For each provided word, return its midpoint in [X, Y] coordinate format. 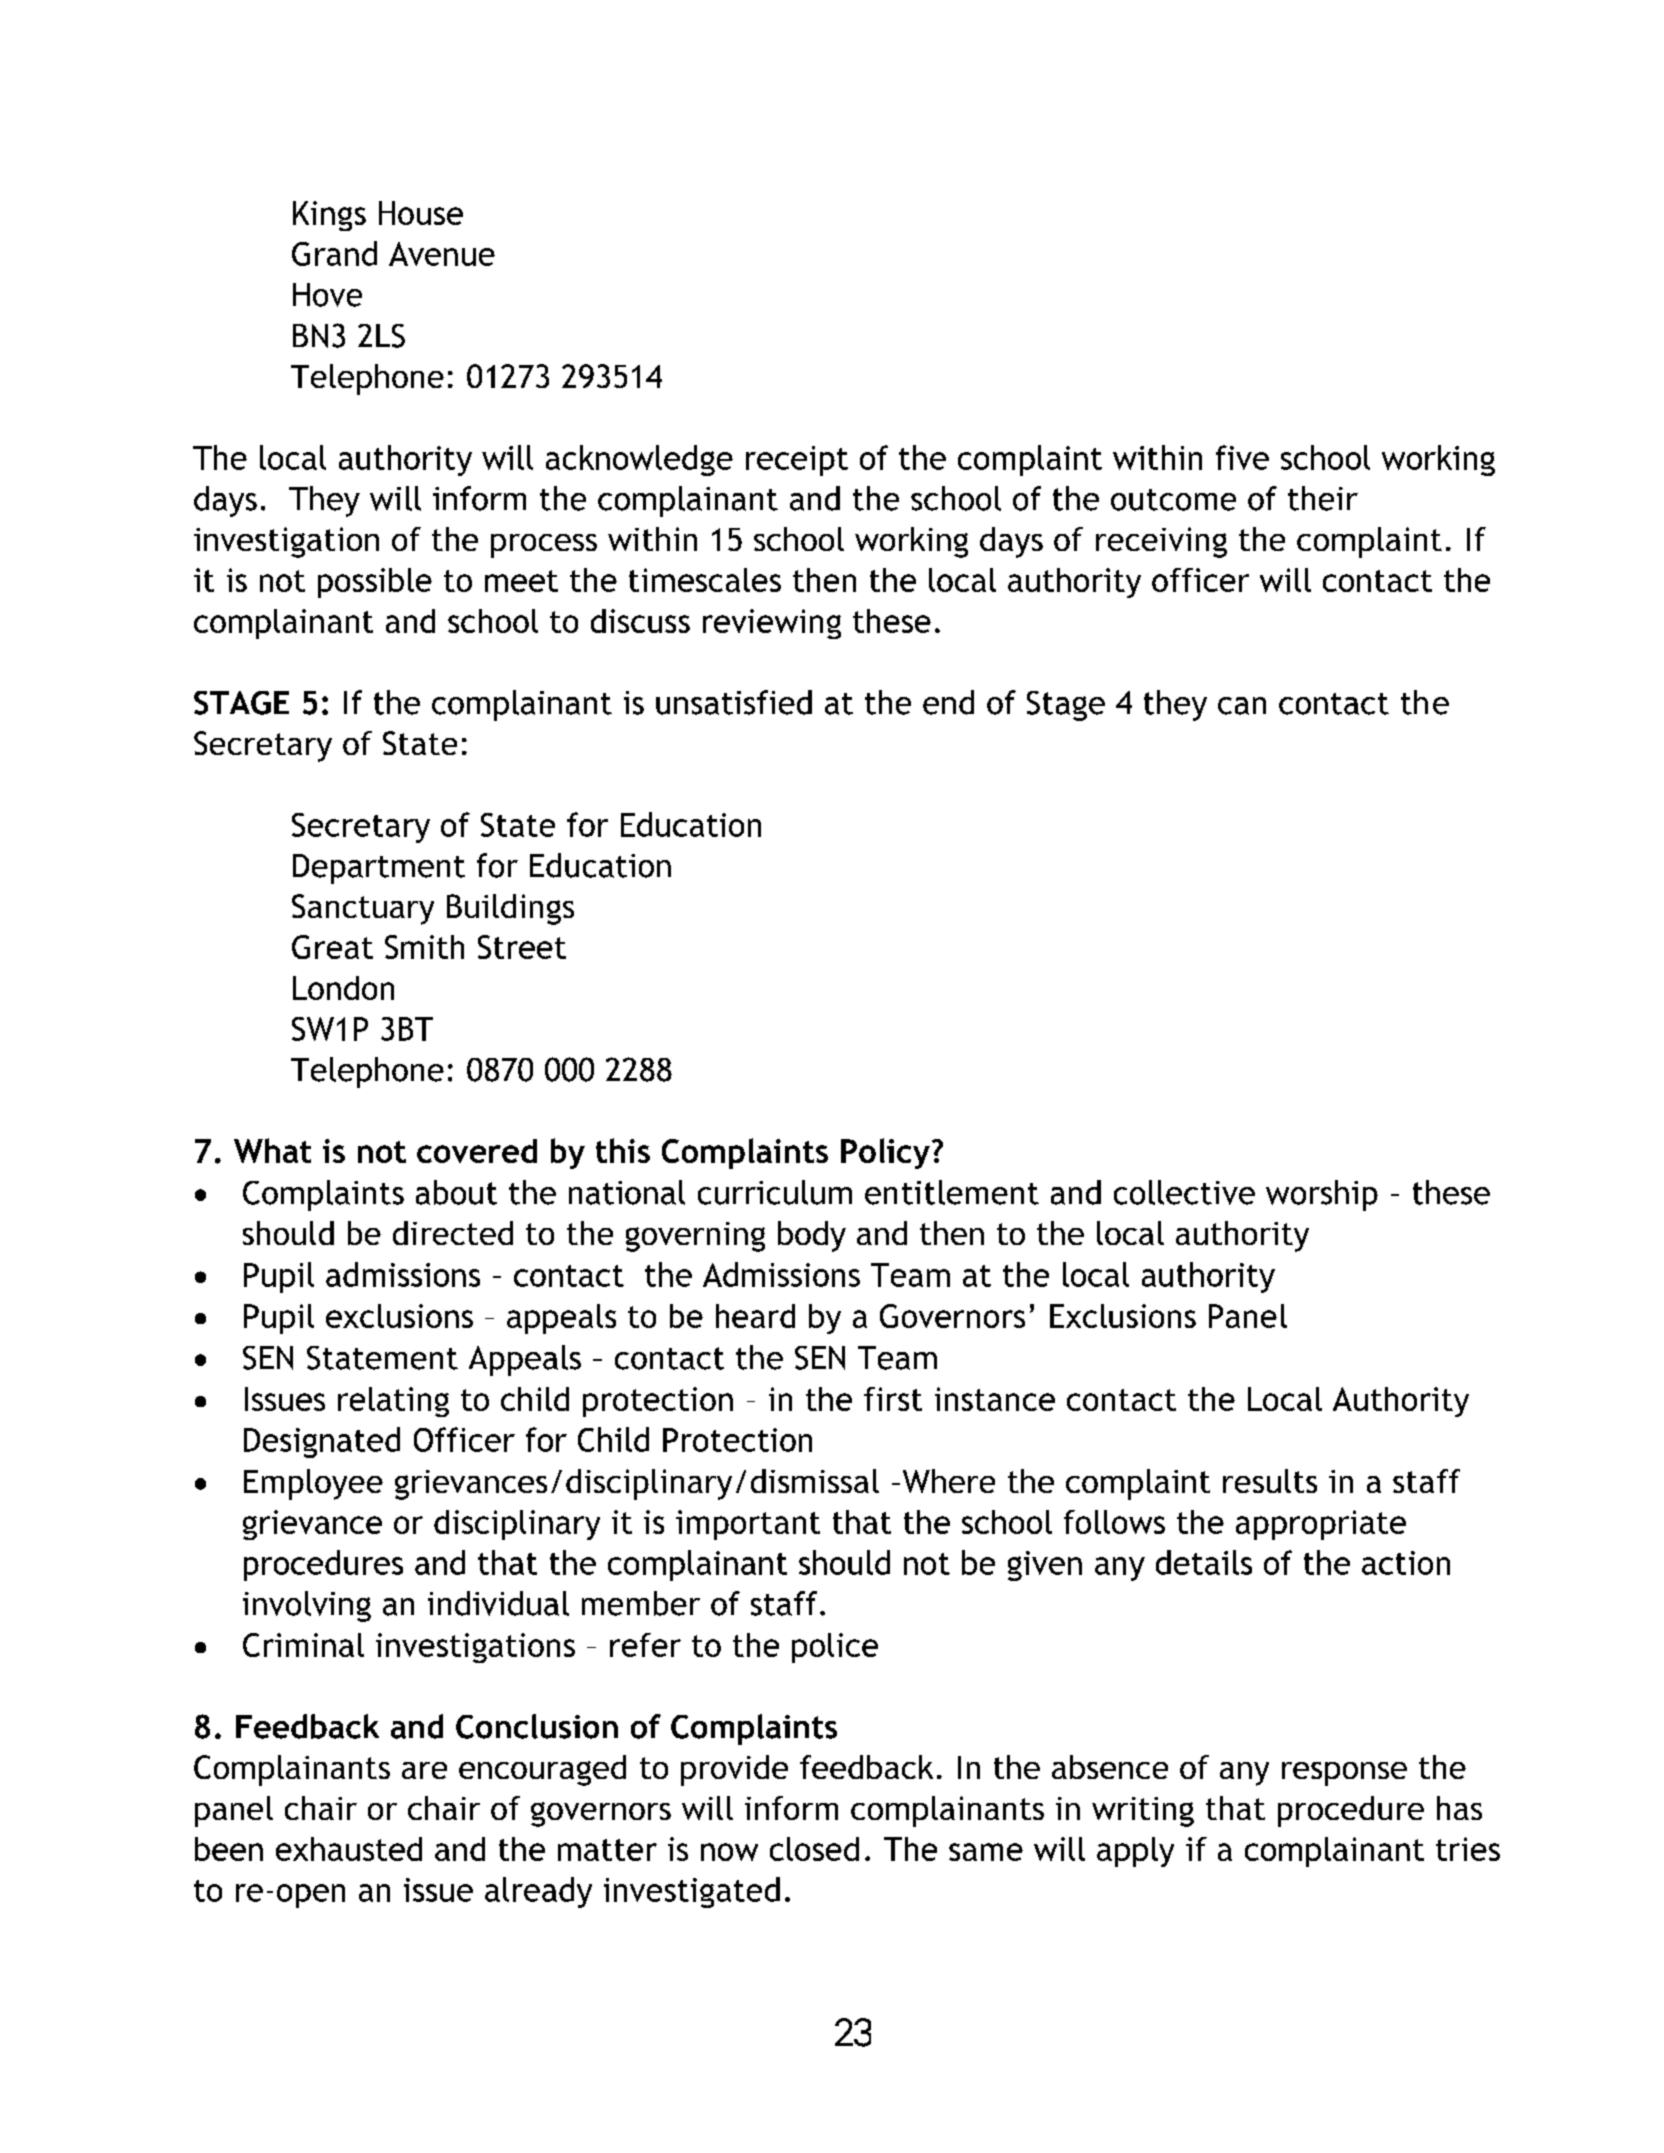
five [1242, 457]
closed [814, 1849]
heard [755, 1316]
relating [393, 1402]
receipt [797, 461]
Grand [334, 253]
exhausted [349, 1849]
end [948, 702]
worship [1322, 1195]
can [1242, 706]
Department [379, 869]
